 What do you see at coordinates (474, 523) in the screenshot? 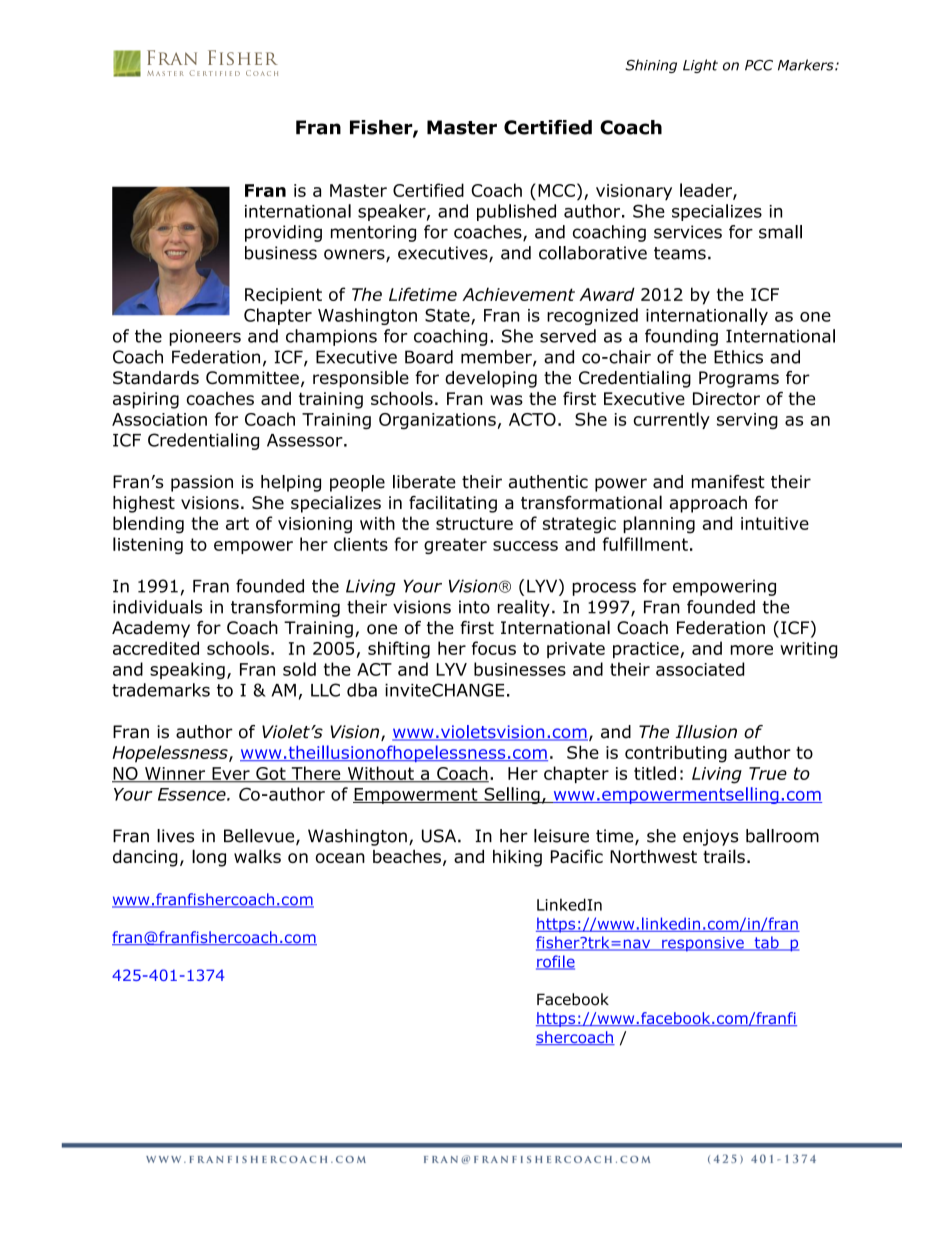
I see `structure` at bounding box center [474, 523].
